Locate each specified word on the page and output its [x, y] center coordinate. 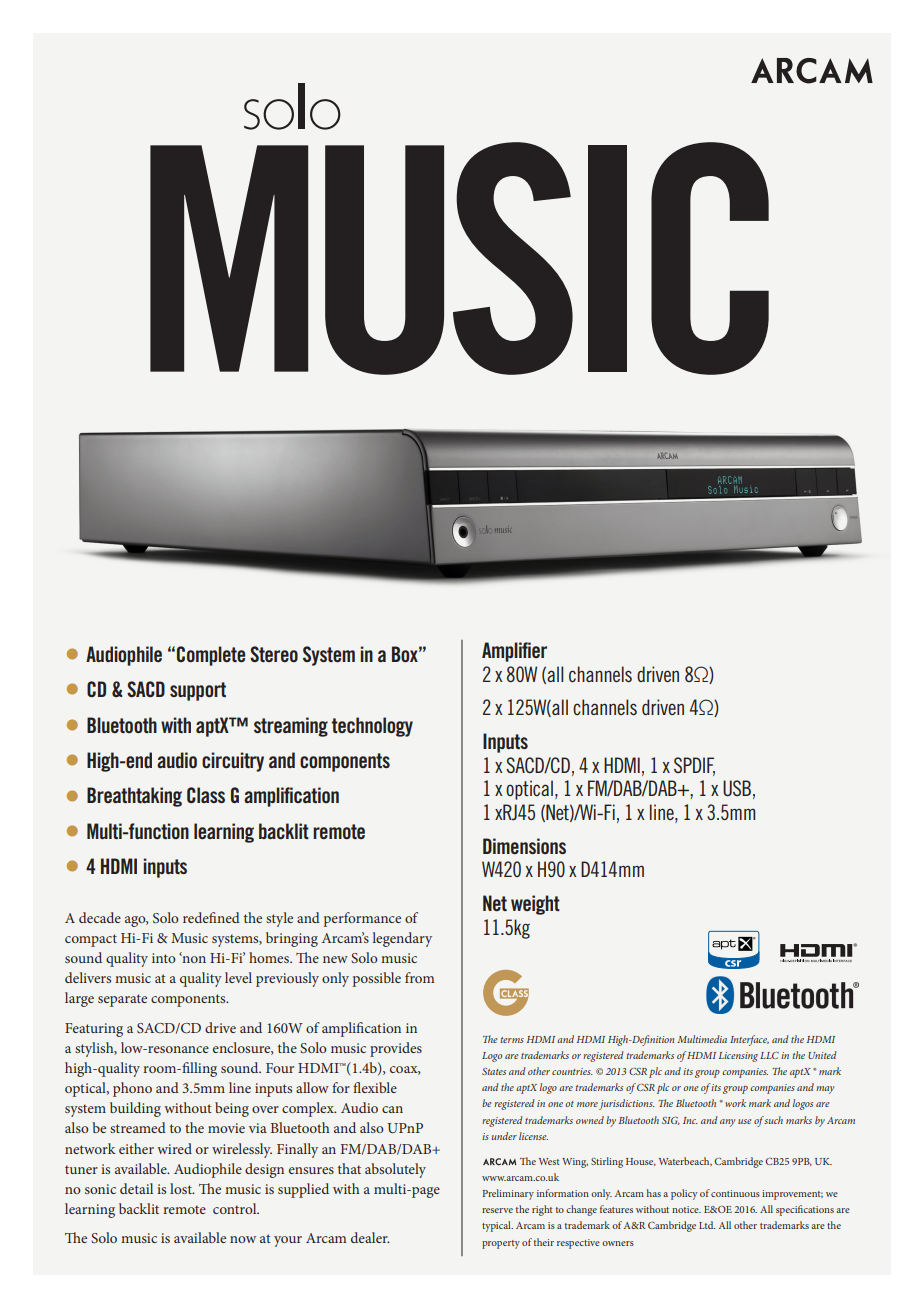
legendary [402, 939]
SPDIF [694, 766]
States [494, 1071]
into [164, 958]
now [243, 1239]
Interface [749, 1040]
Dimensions [524, 846]
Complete [211, 656]
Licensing [738, 1057]
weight [535, 905]
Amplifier [514, 652]
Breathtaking [134, 797]
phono [132, 1089]
